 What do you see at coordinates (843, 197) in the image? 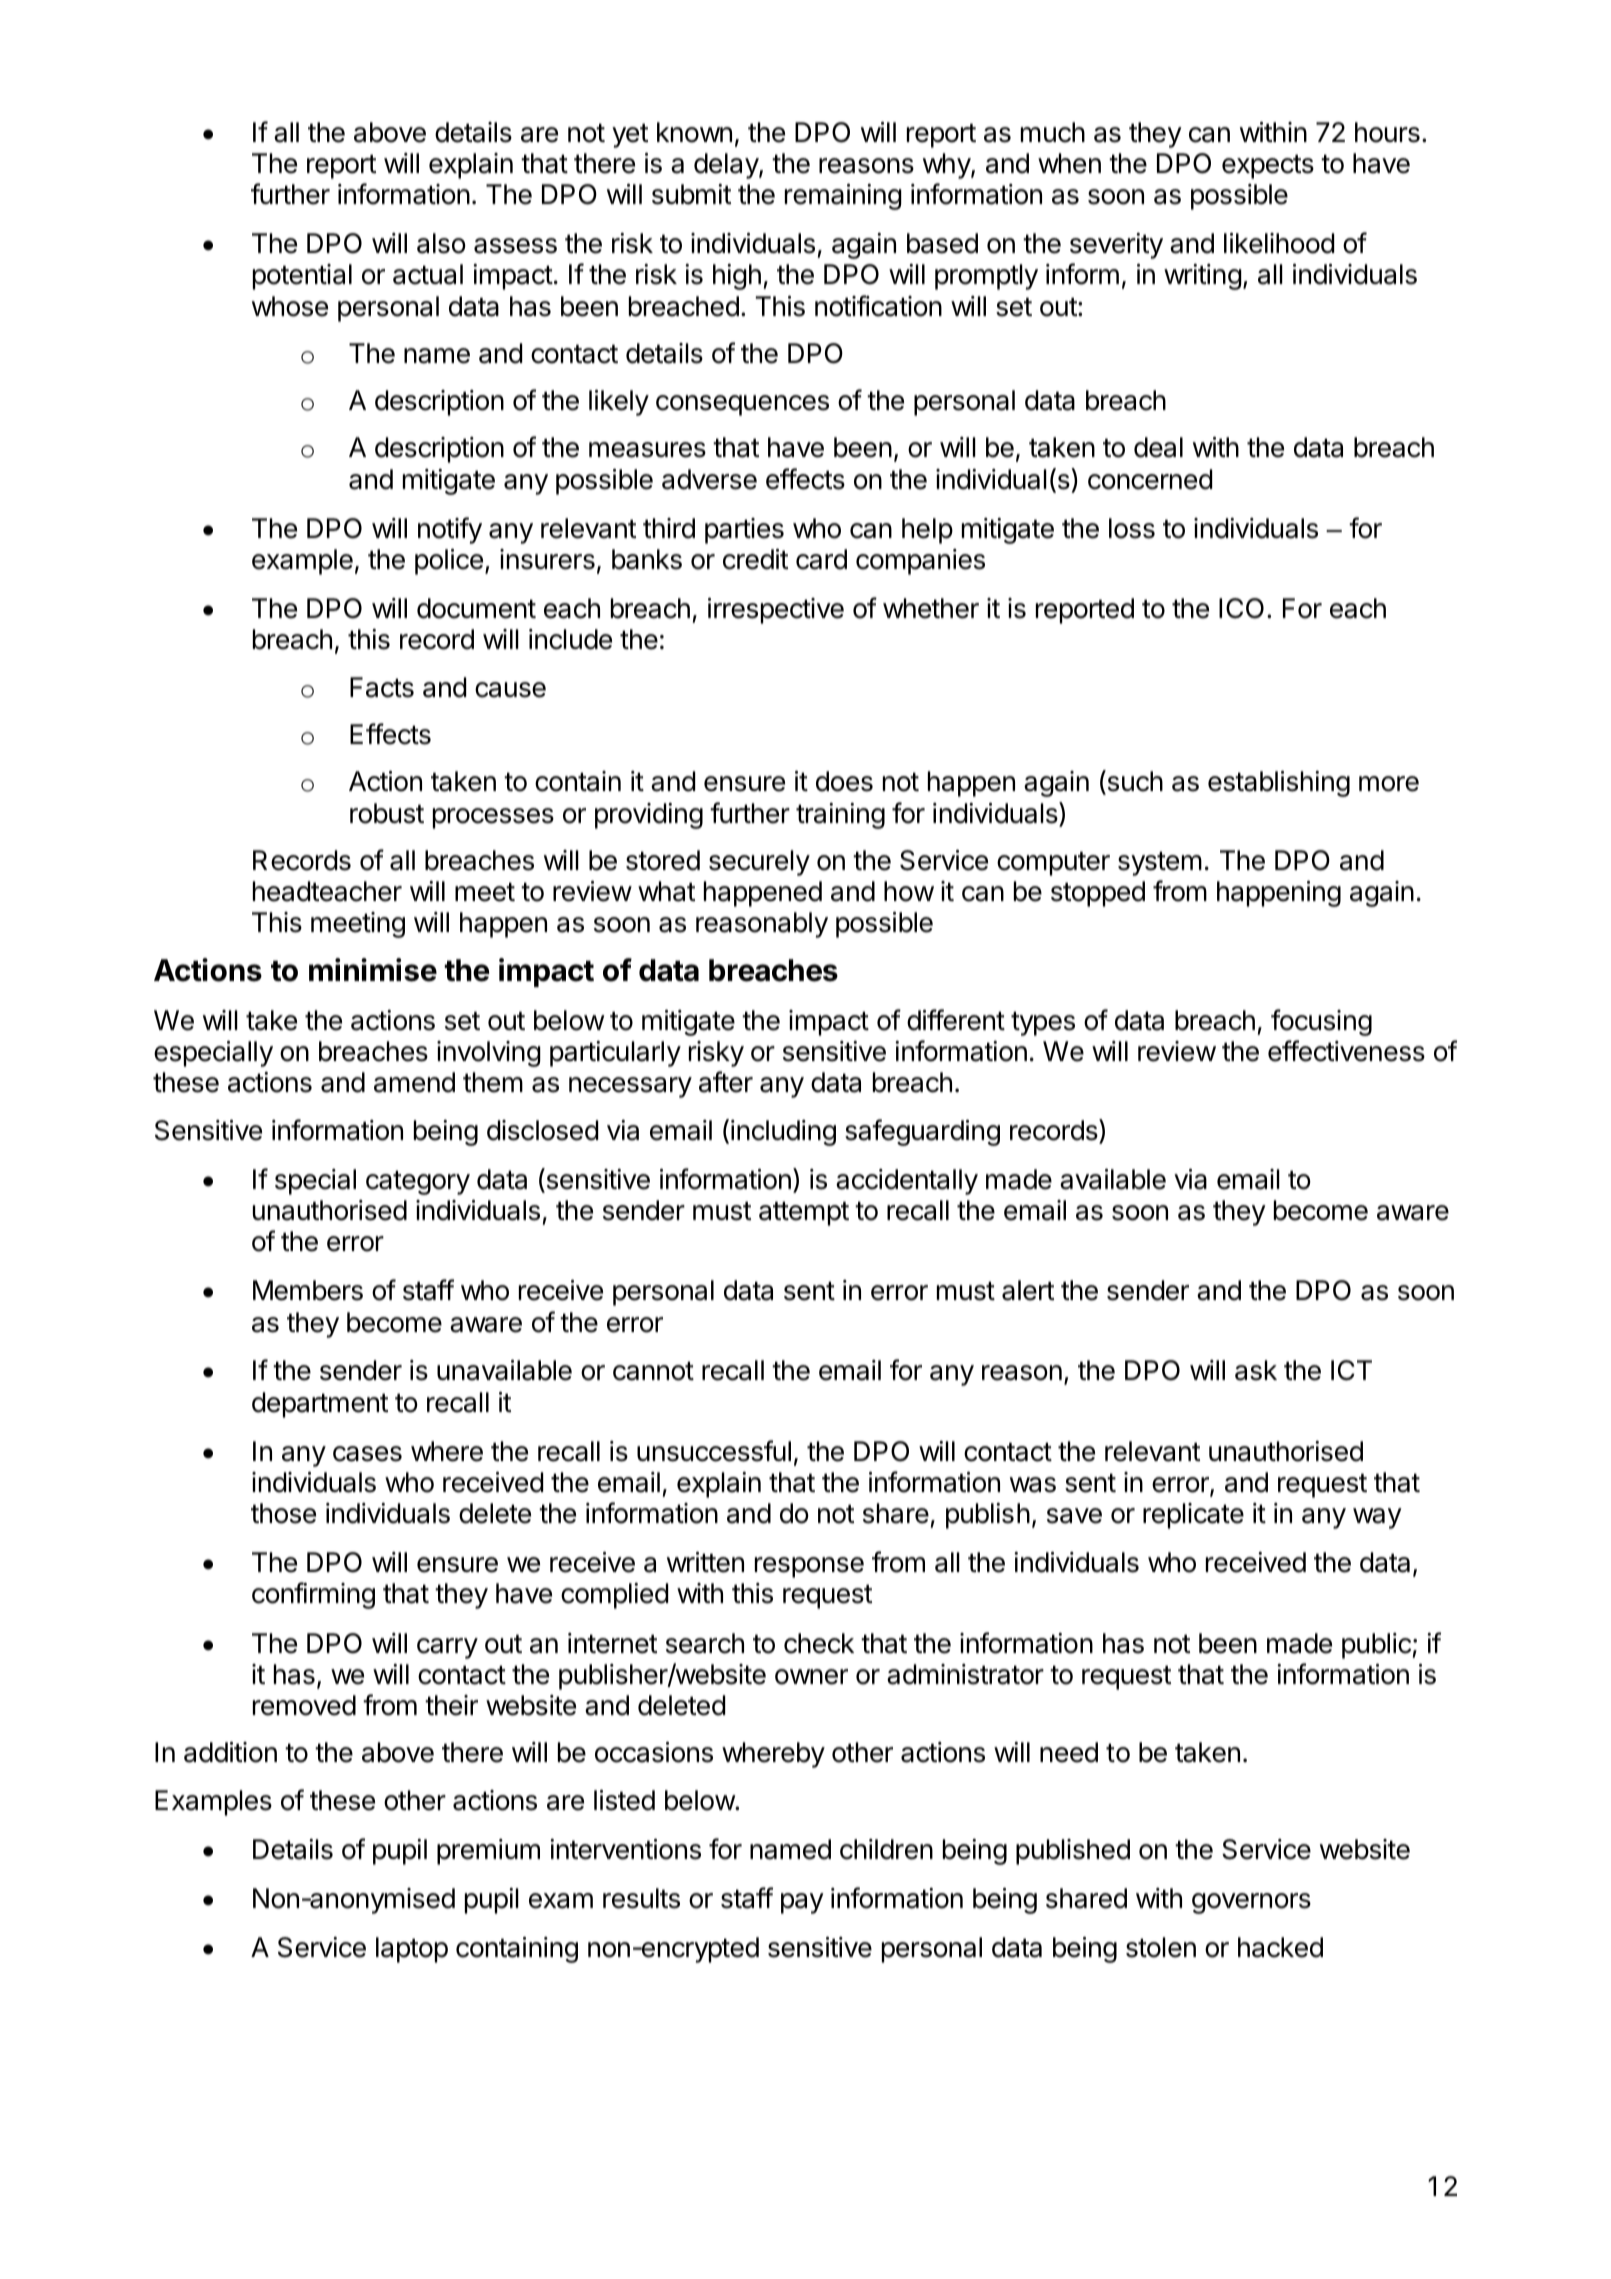
I see `remaining` at bounding box center [843, 197].
